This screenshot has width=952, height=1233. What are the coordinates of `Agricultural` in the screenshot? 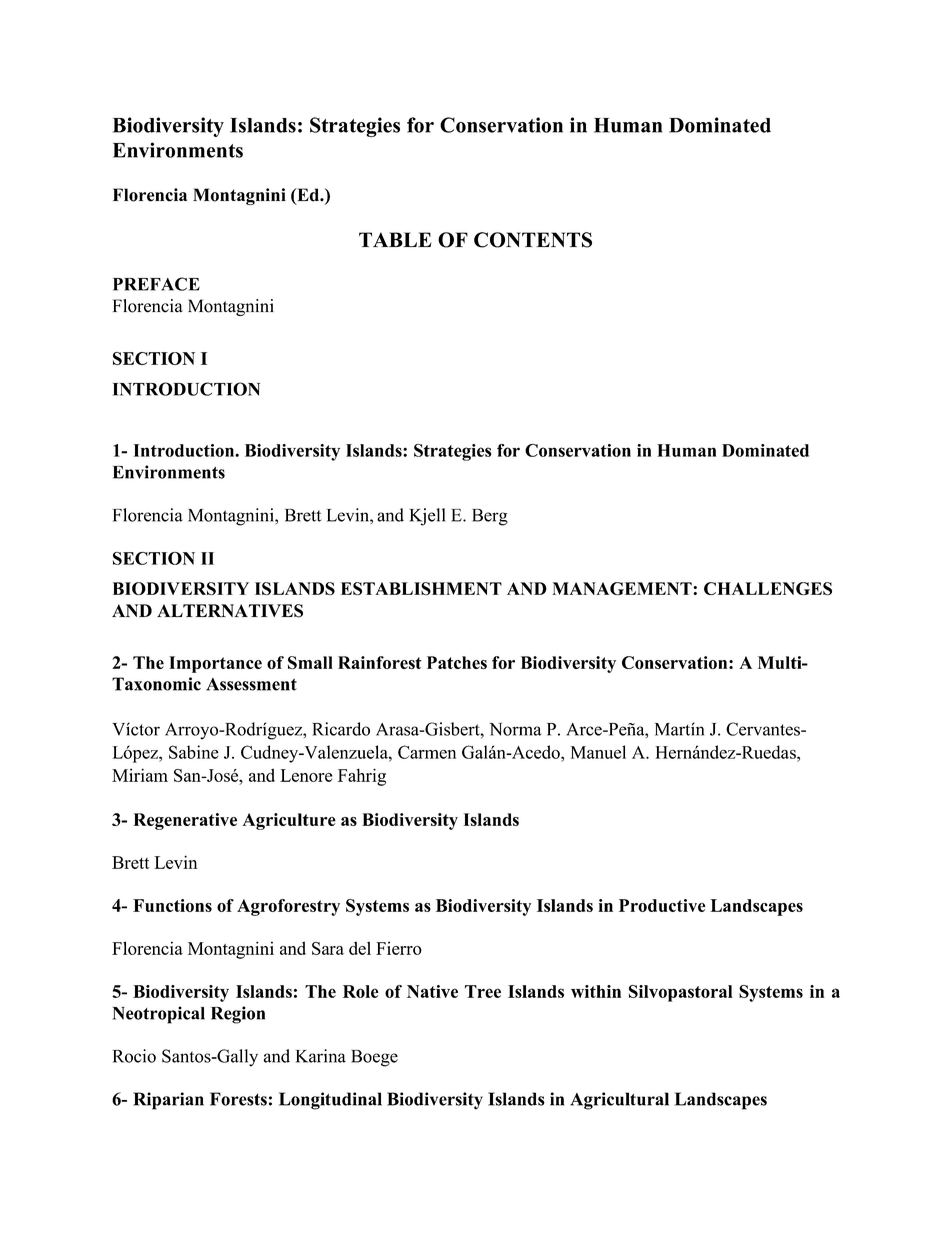 It's located at (619, 1101).
